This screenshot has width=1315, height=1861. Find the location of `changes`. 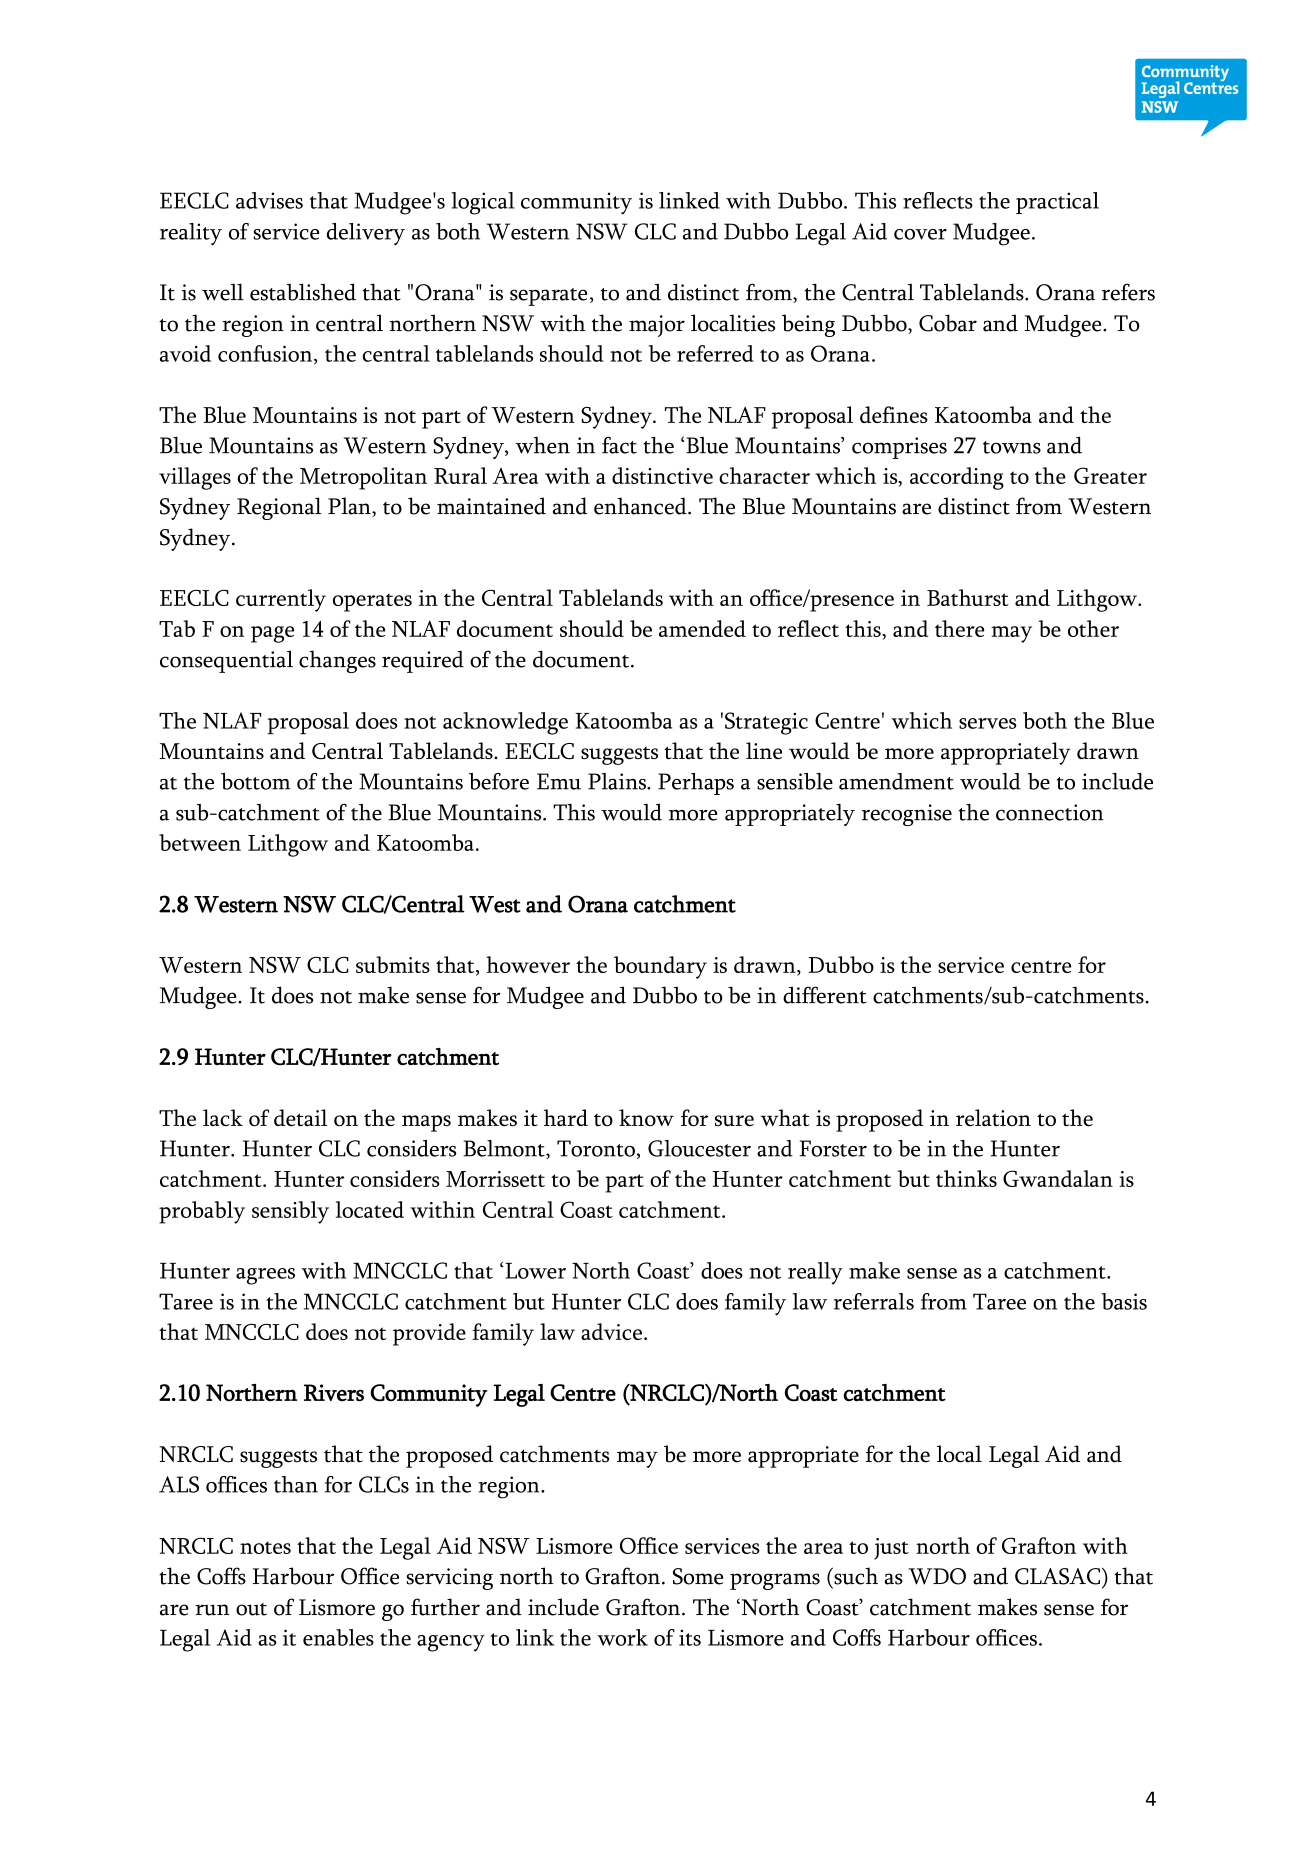

changes is located at coordinates (337, 661).
